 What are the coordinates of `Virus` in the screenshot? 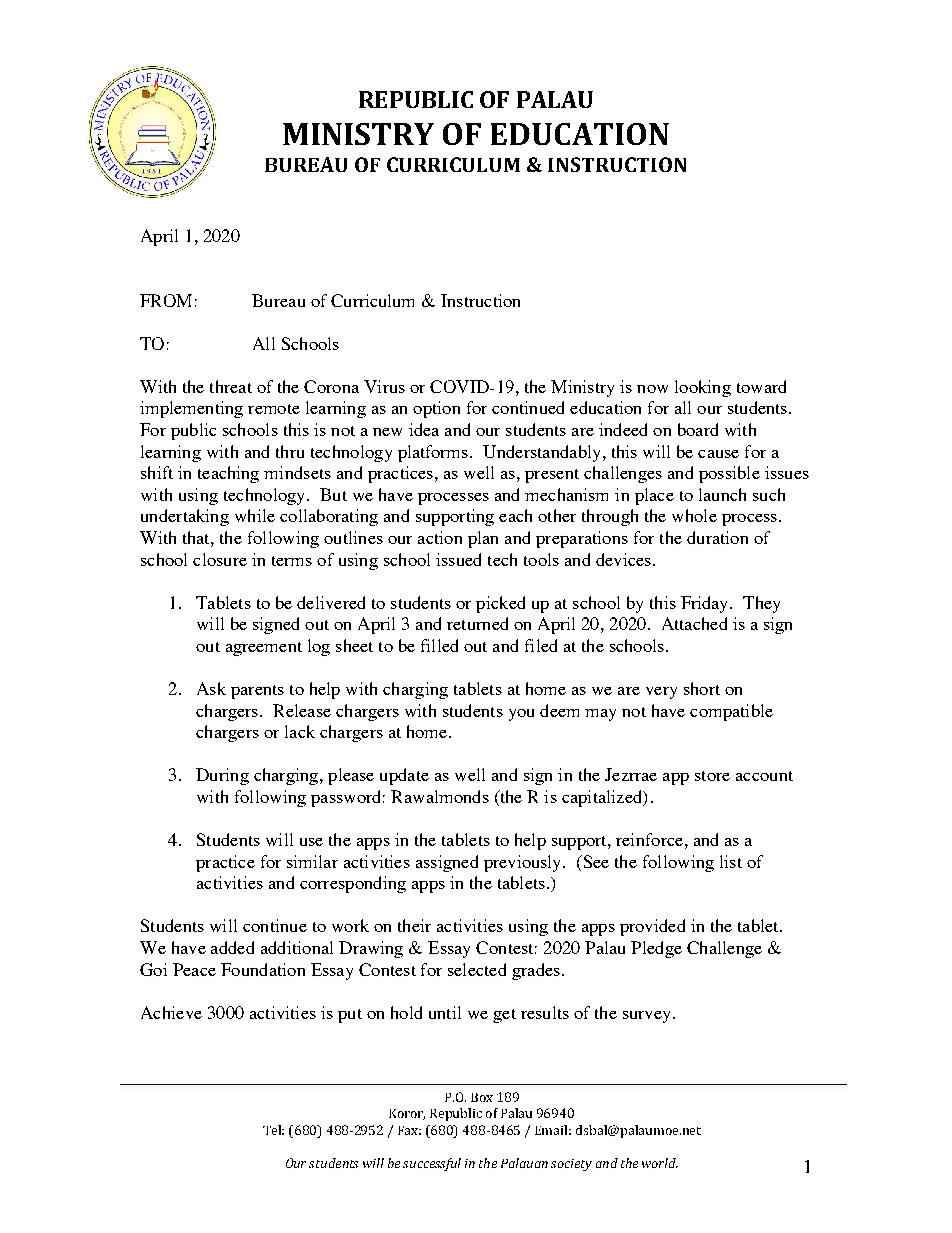 It's located at (384, 386).
